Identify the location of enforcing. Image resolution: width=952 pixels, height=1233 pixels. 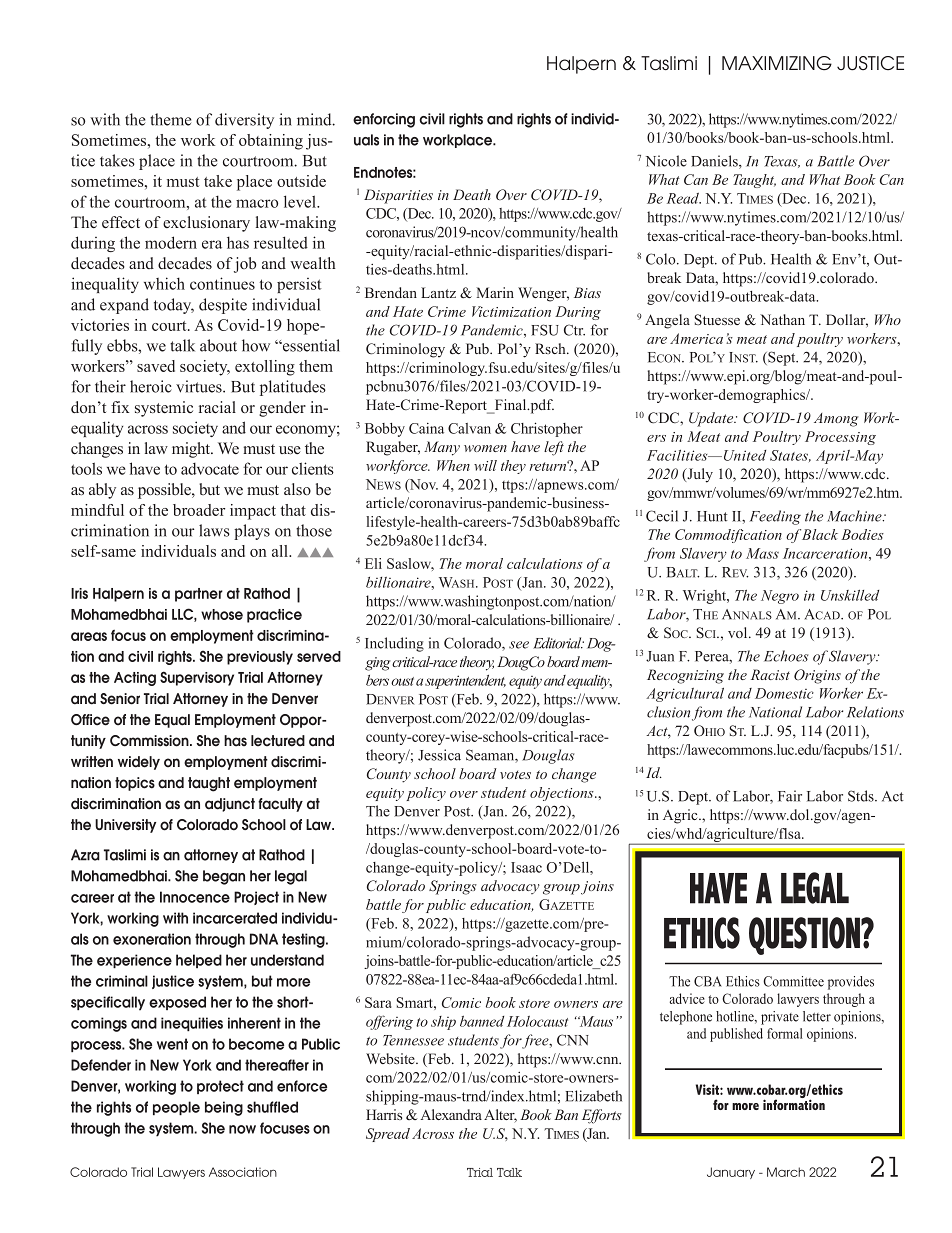
(384, 120).
